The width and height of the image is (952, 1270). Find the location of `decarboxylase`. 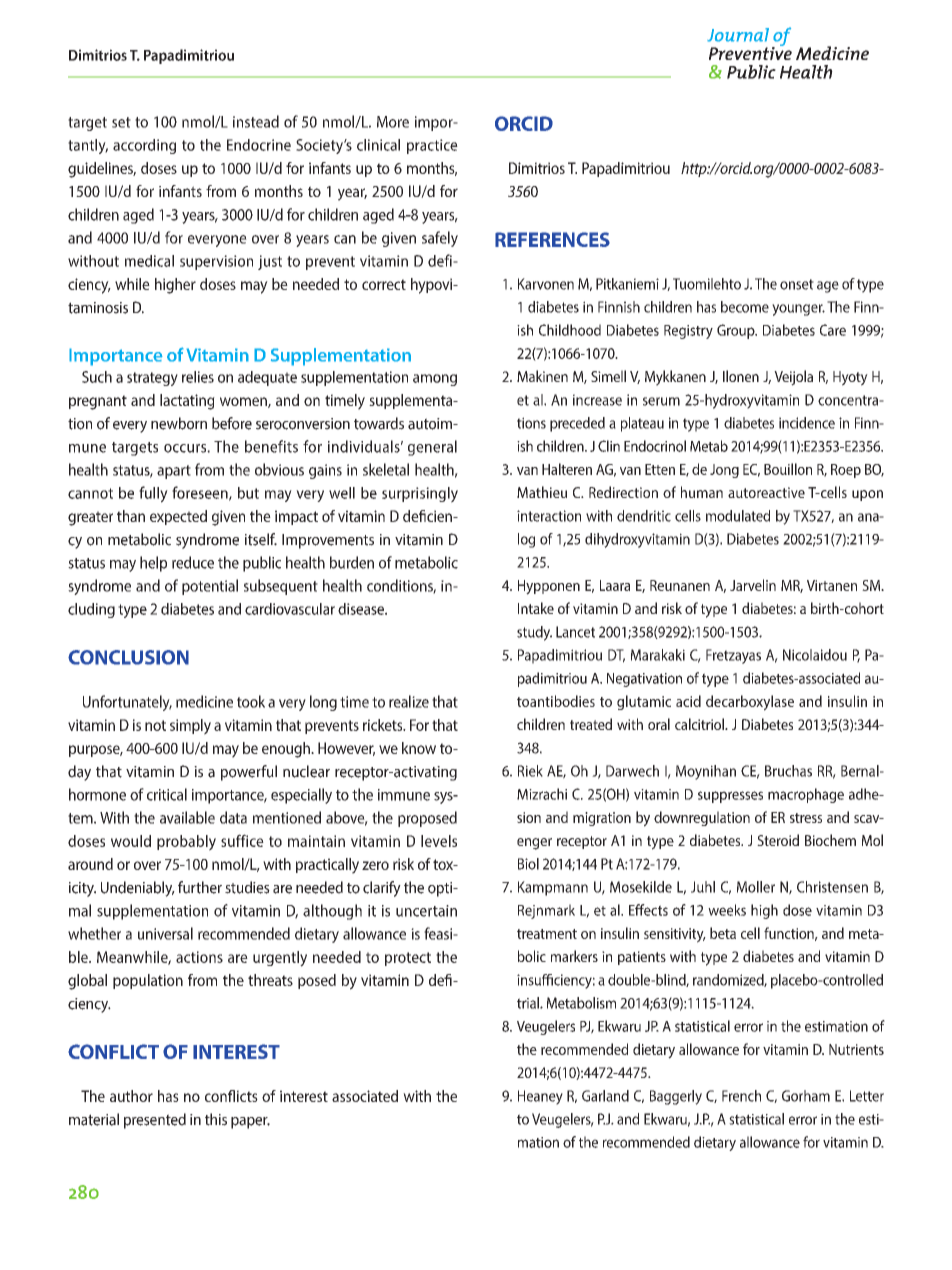

decarboxylase is located at coordinates (750, 703).
